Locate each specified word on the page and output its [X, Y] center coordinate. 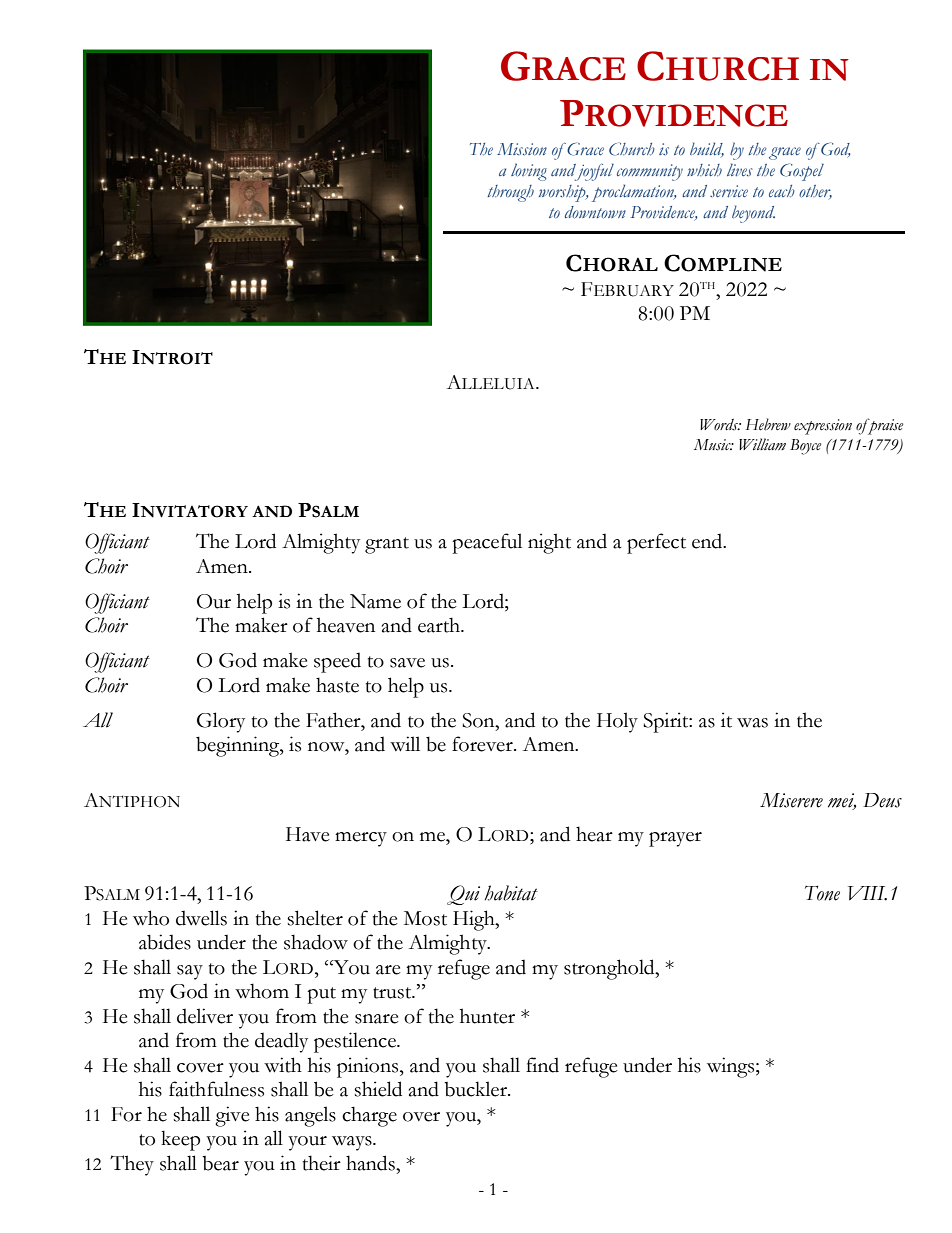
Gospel [802, 172]
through [510, 193]
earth [440, 625]
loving [529, 172]
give [232, 1116]
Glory [221, 722]
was [752, 723]
